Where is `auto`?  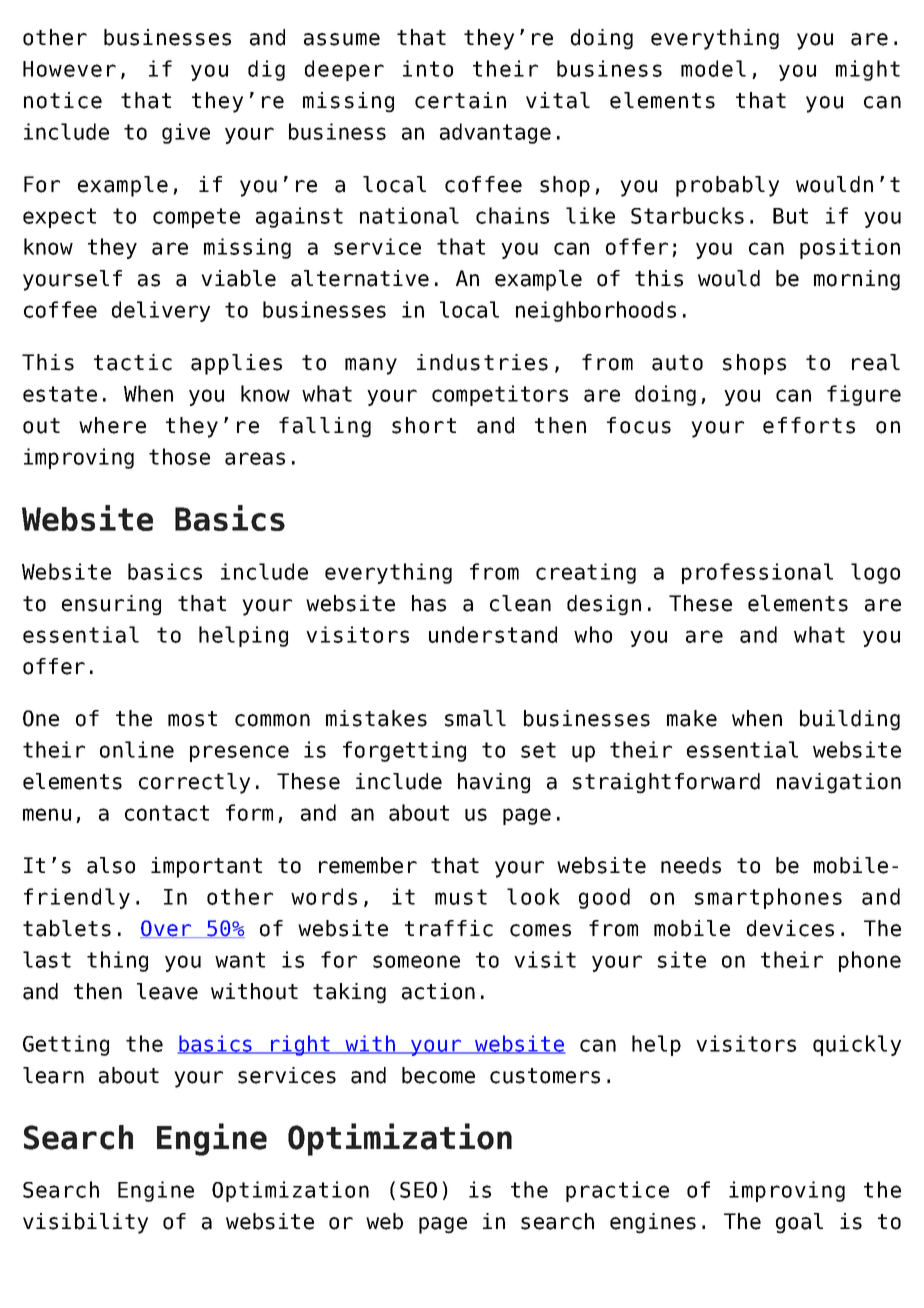 auto is located at coordinates (677, 363).
